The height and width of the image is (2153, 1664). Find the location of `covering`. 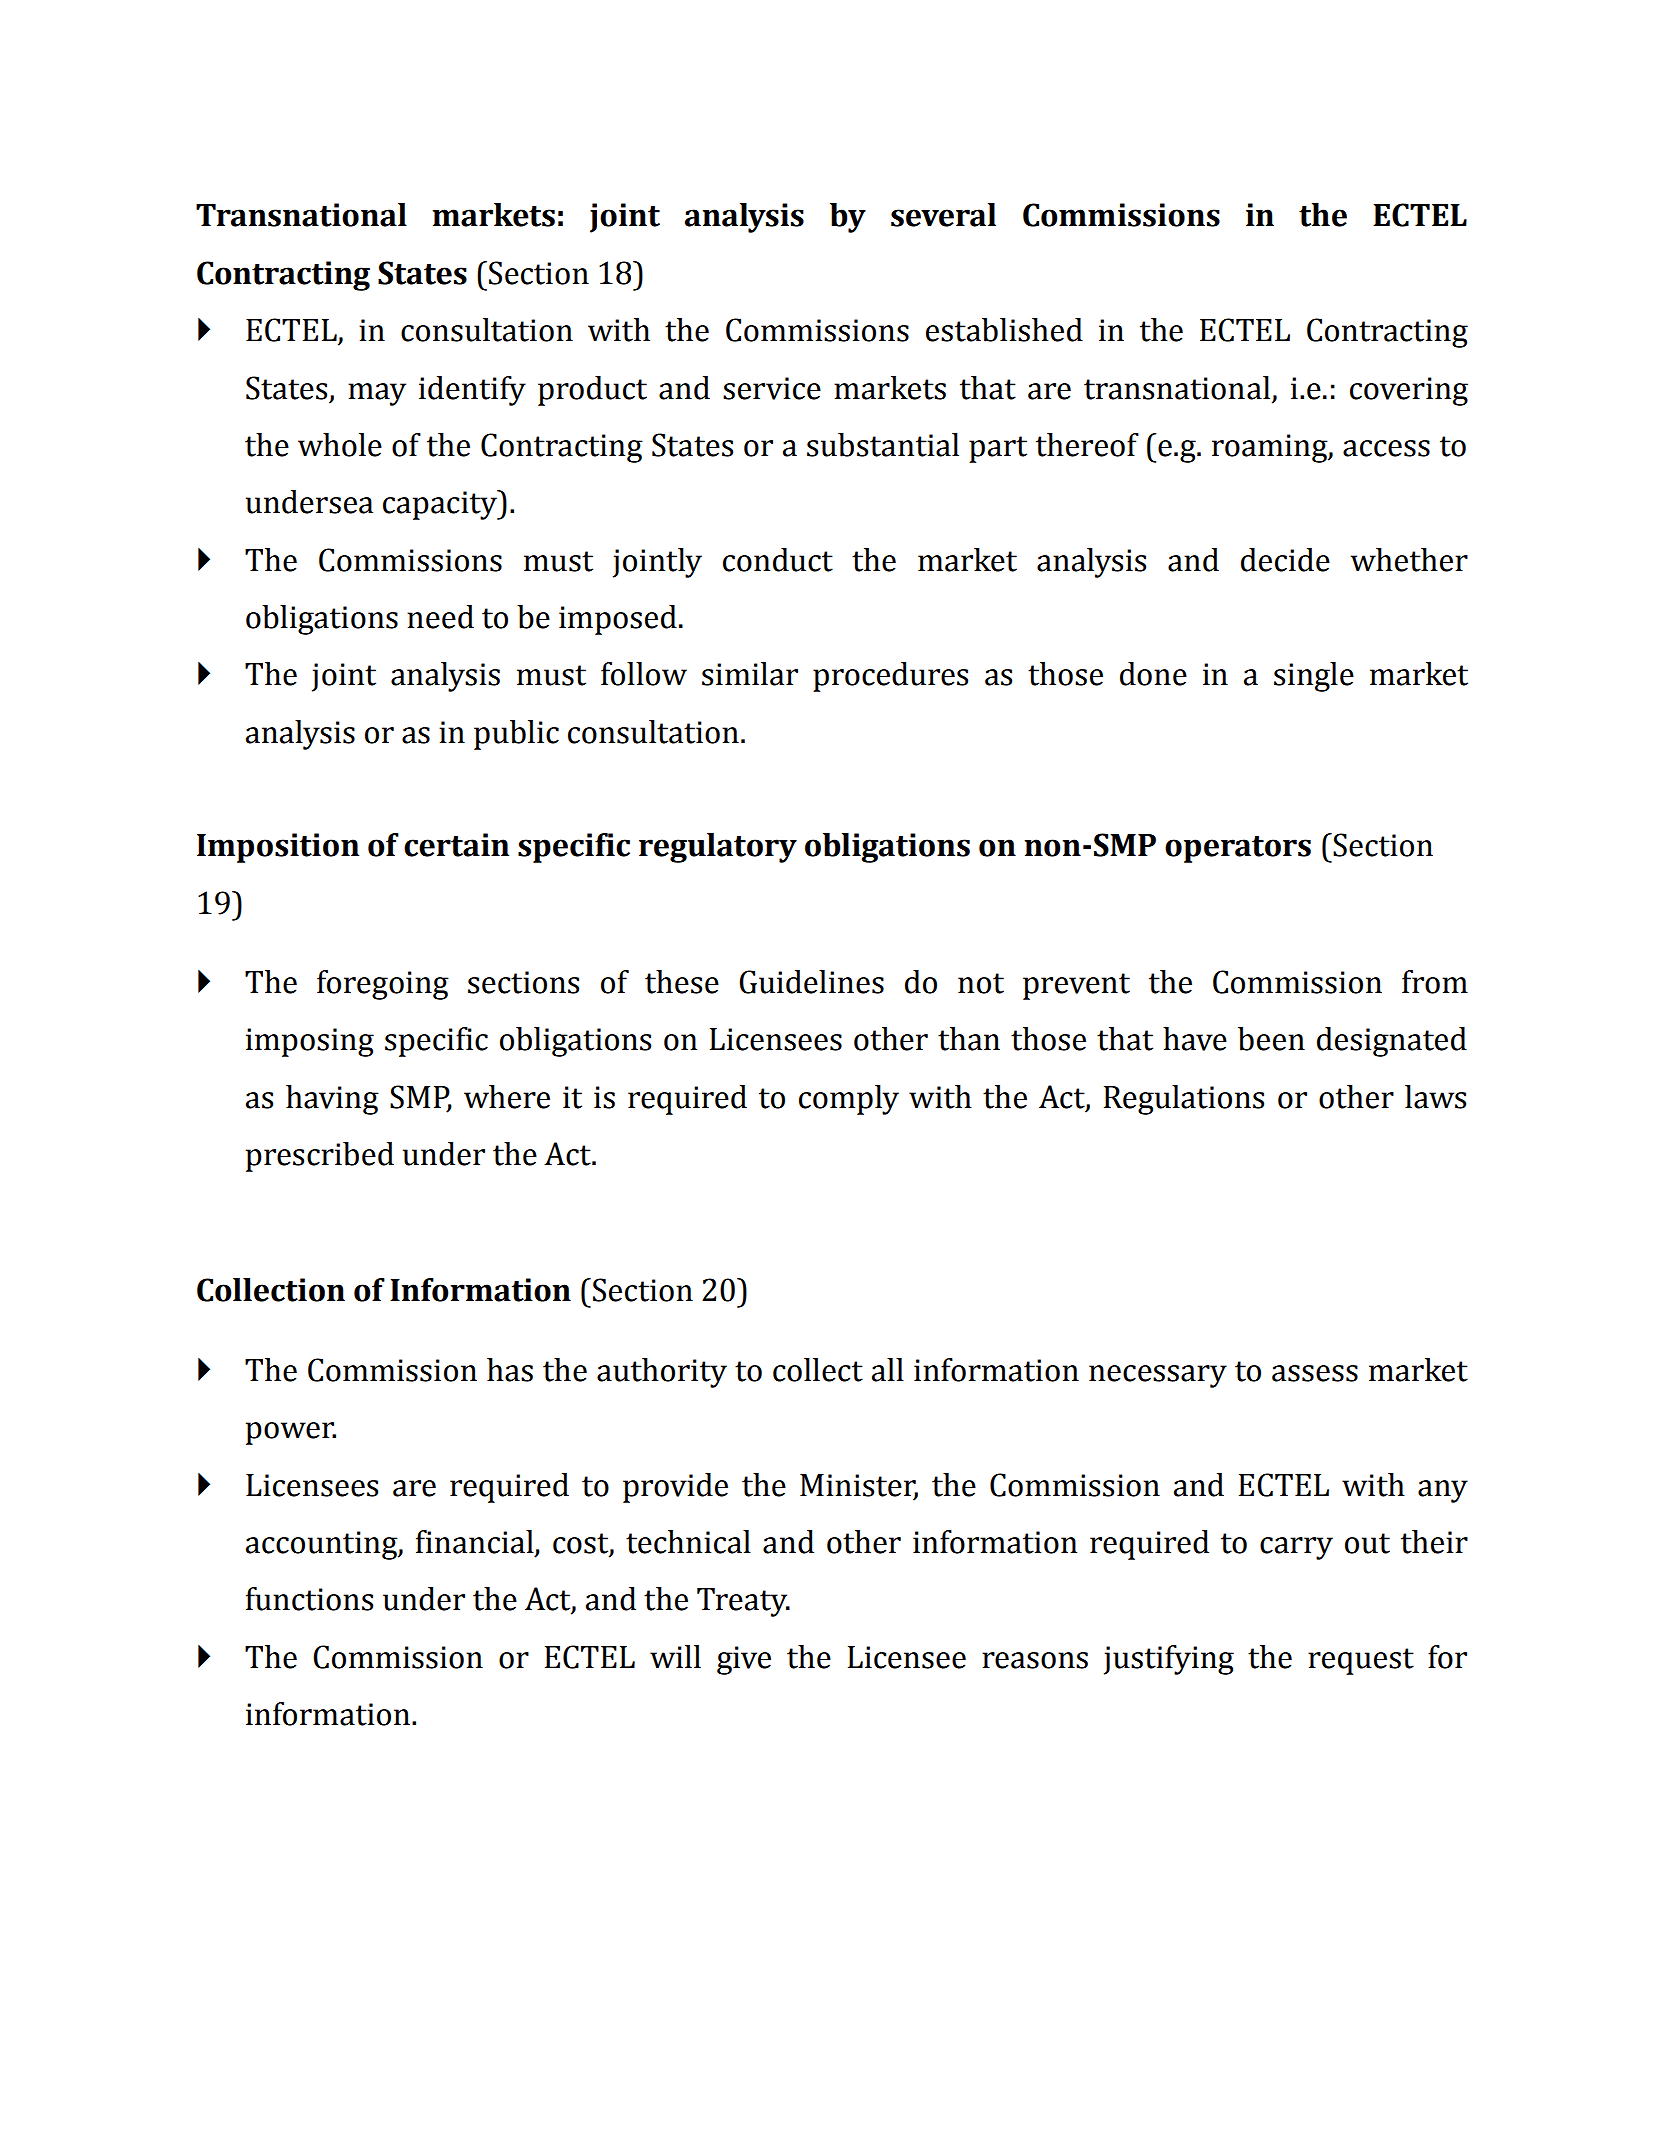

covering is located at coordinates (1409, 391).
